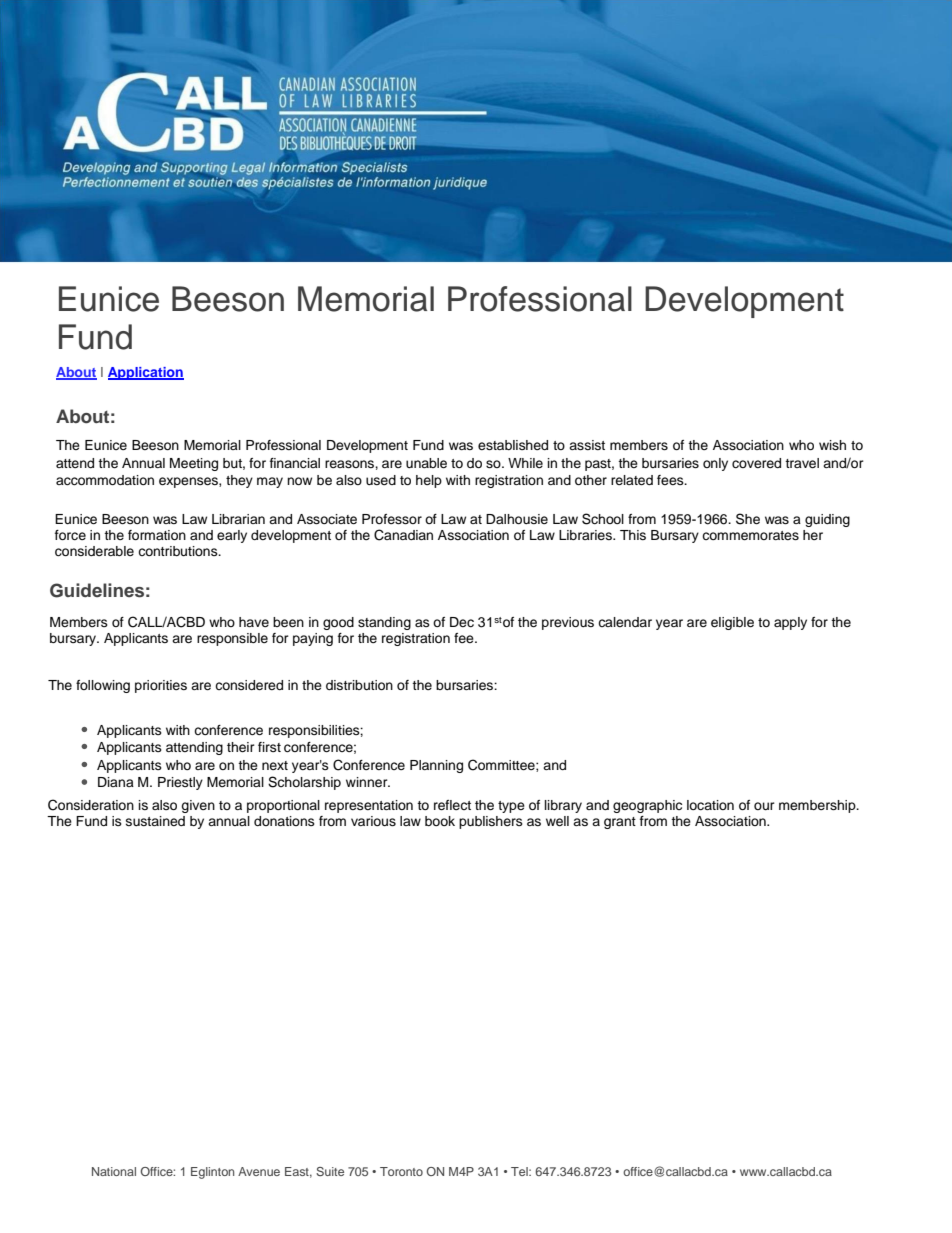 This screenshot has width=952, height=1233. I want to click on eligible, so click(732, 623).
